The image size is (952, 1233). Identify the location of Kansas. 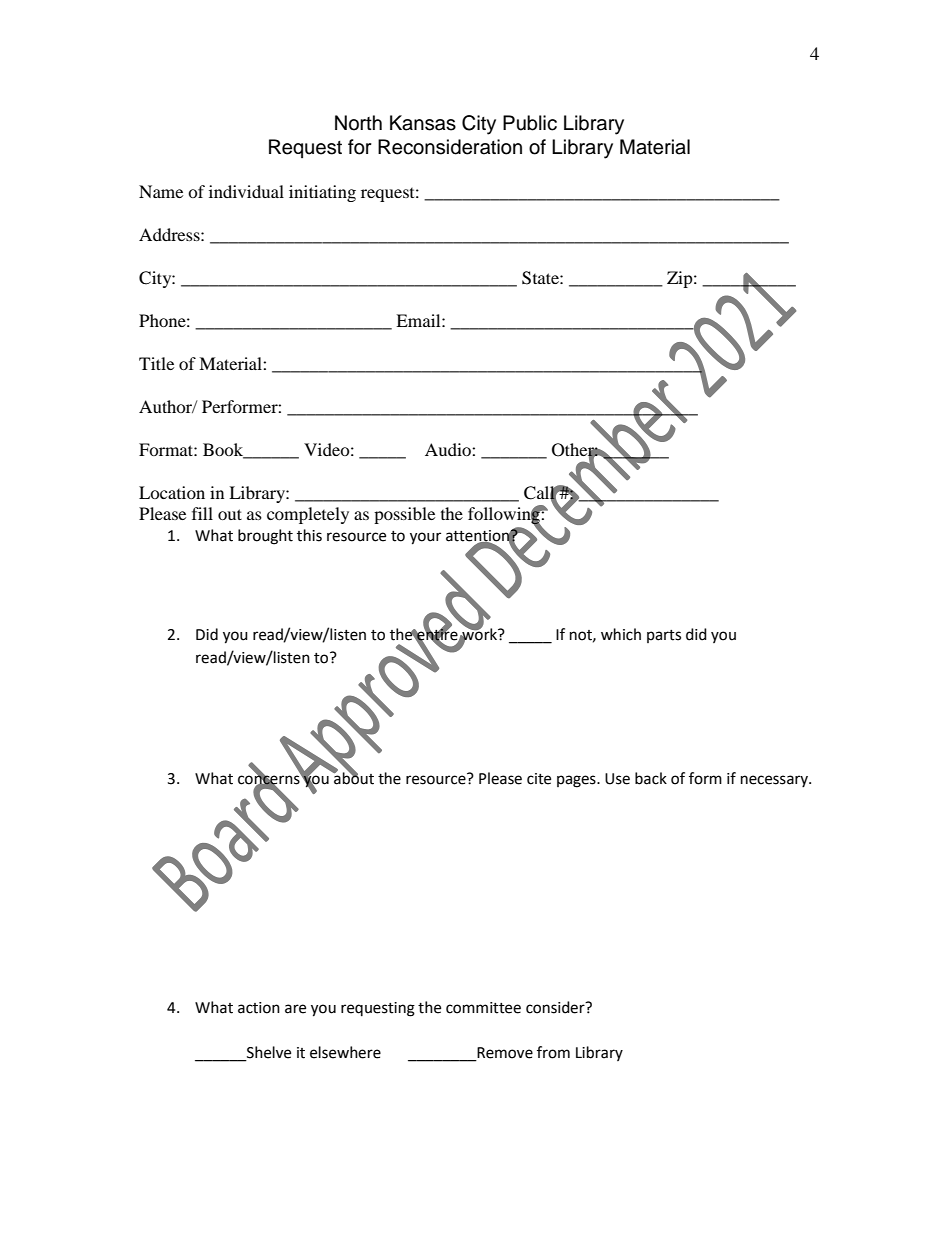
(423, 123).
